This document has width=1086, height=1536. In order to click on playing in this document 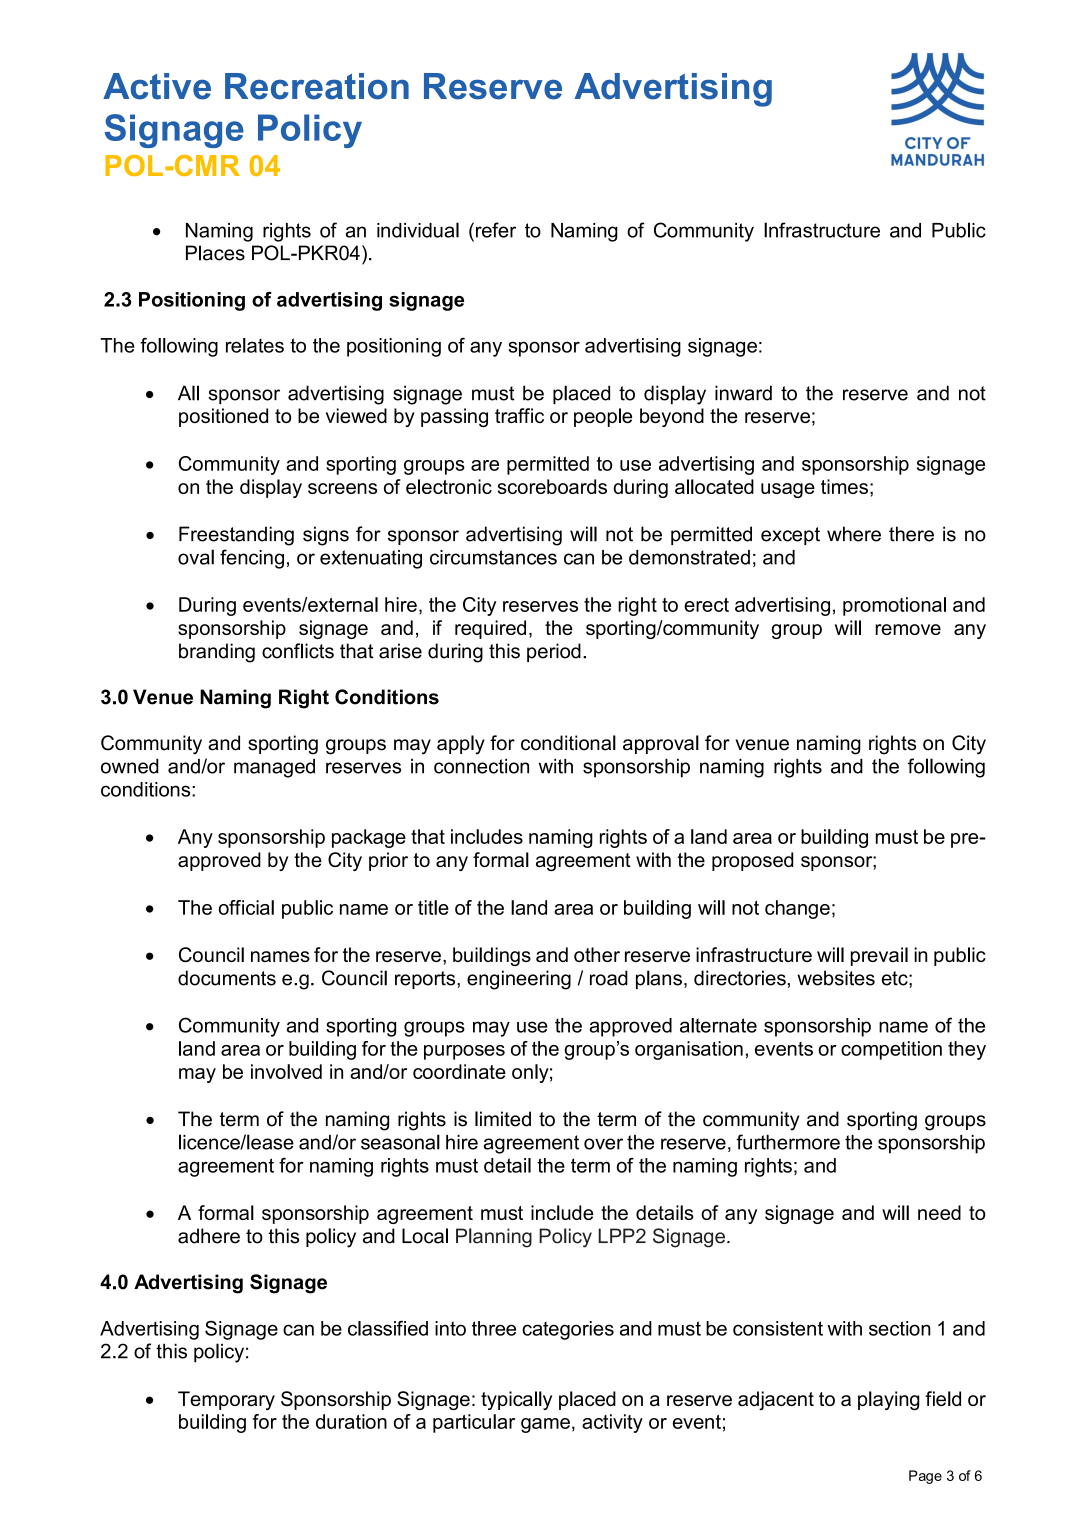, I will do `click(888, 1400)`.
